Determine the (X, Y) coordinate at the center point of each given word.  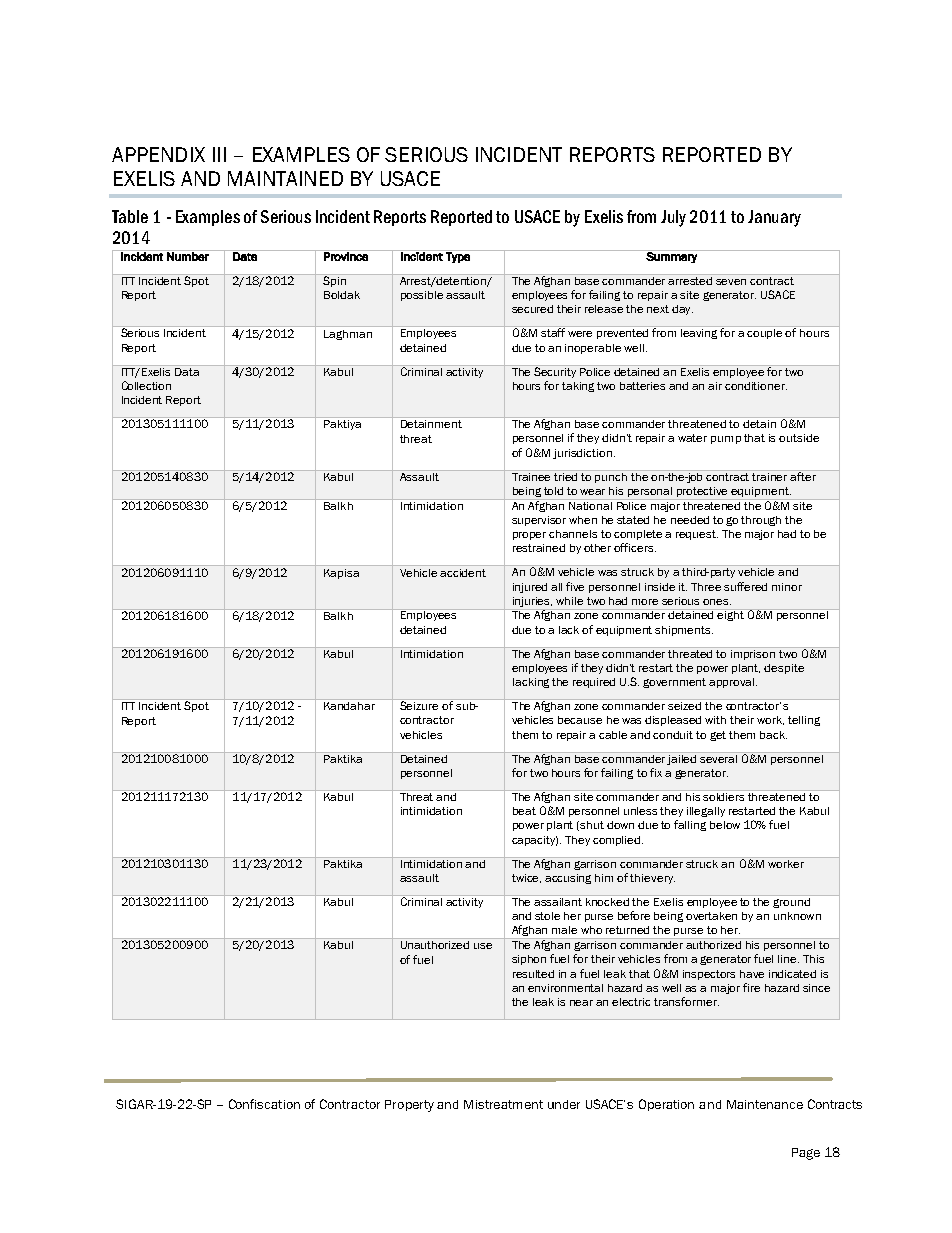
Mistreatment (503, 1104)
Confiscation (264, 1104)
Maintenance (765, 1104)
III (219, 154)
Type (458, 256)
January (774, 218)
